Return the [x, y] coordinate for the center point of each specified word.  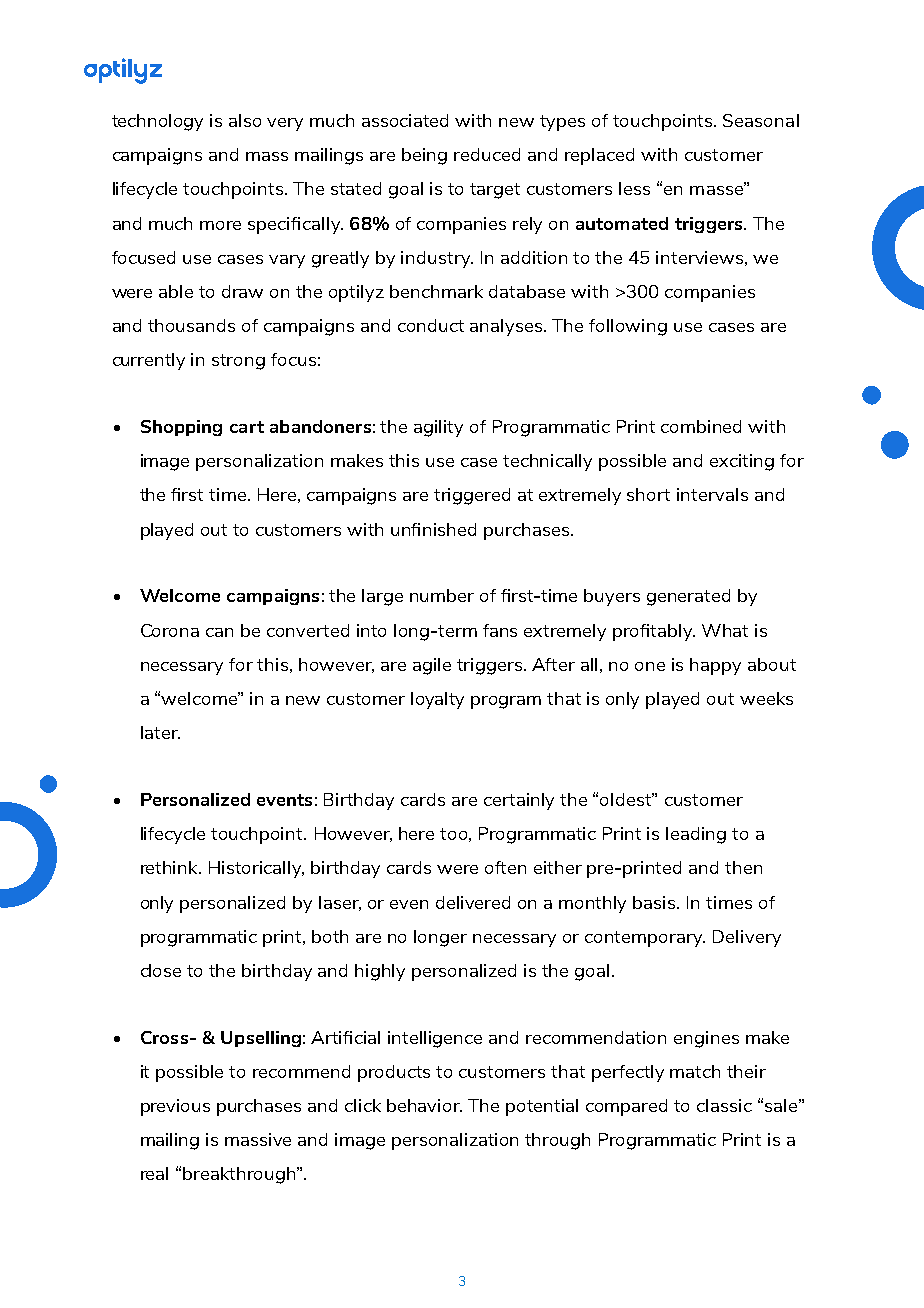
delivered [473, 902]
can [219, 632]
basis [655, 902]
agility [438, 428]
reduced [487, 154]
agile [432, 666]
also [245, 120]
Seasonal [761, 120]
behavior [424, 1105]
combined [701, 426]
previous [175, 1107]
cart [247, 427]
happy [715, 666]
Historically [256, 869]
